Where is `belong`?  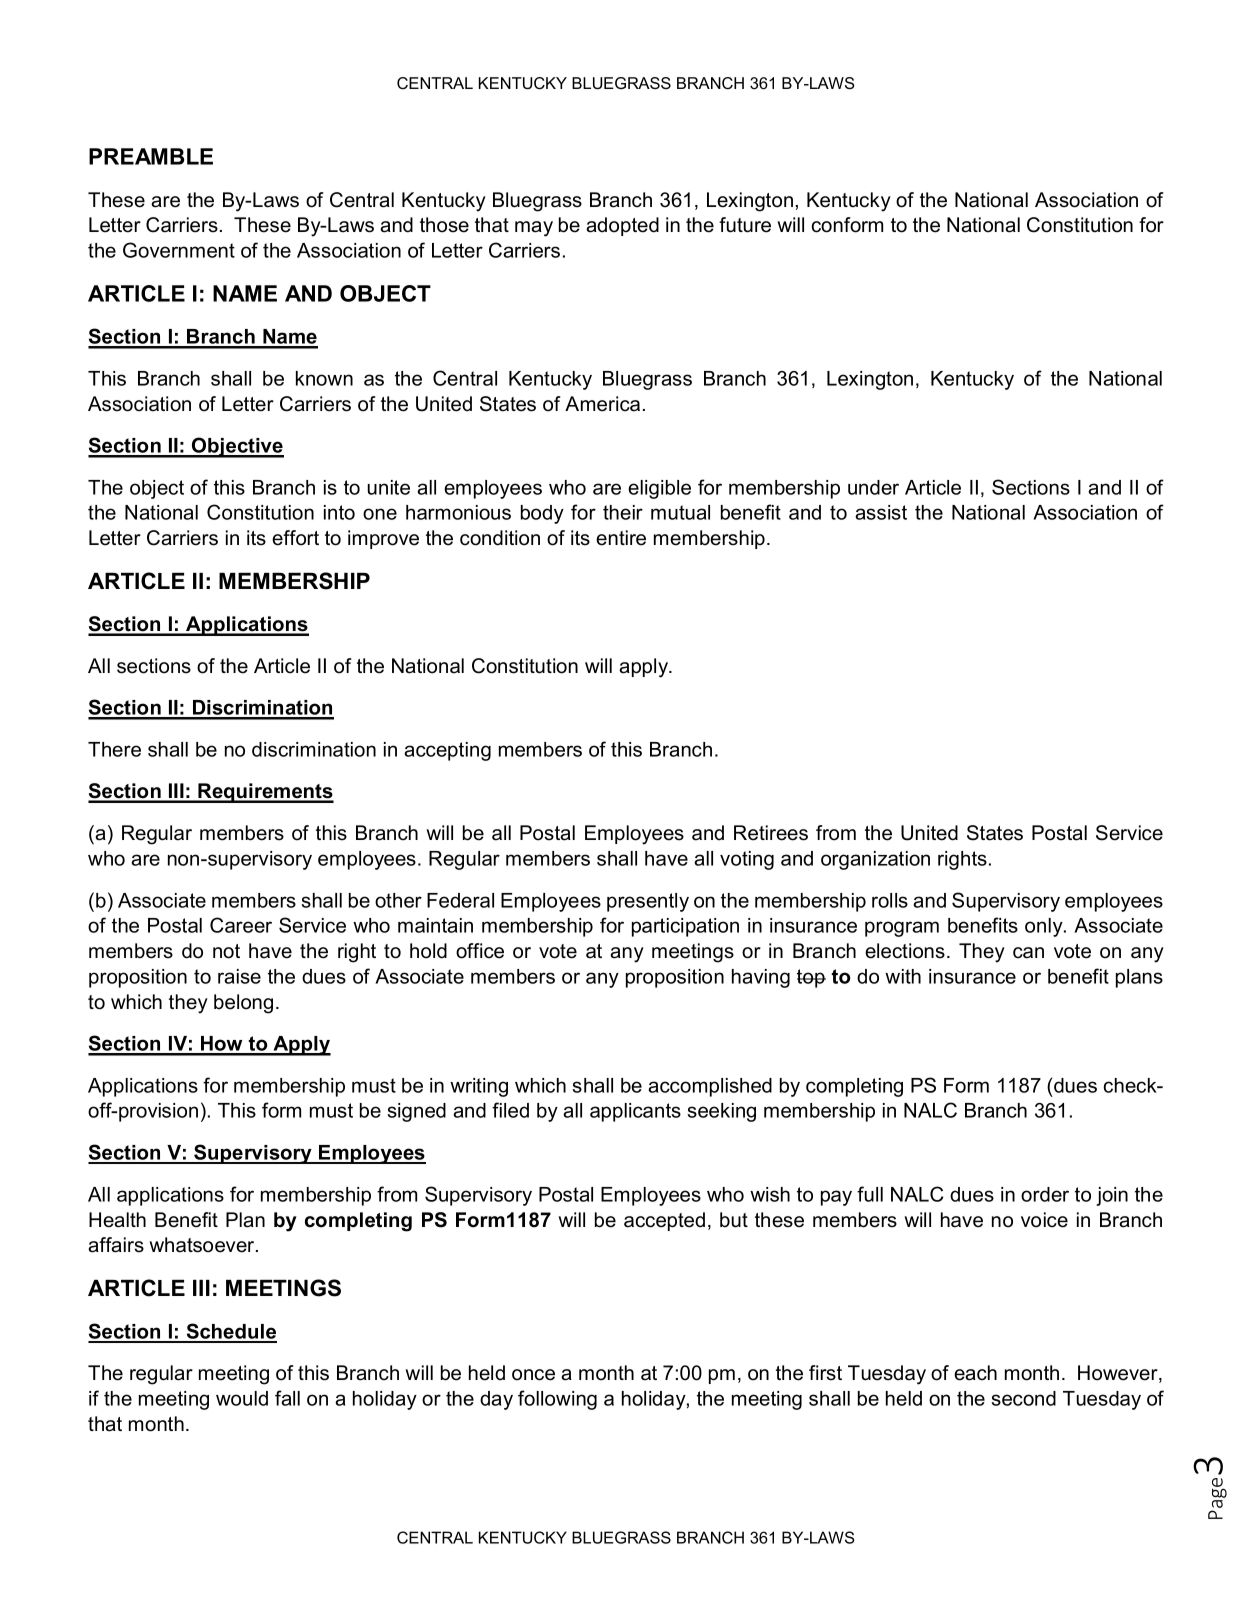 belong is located at coordinates (243, 1004).
